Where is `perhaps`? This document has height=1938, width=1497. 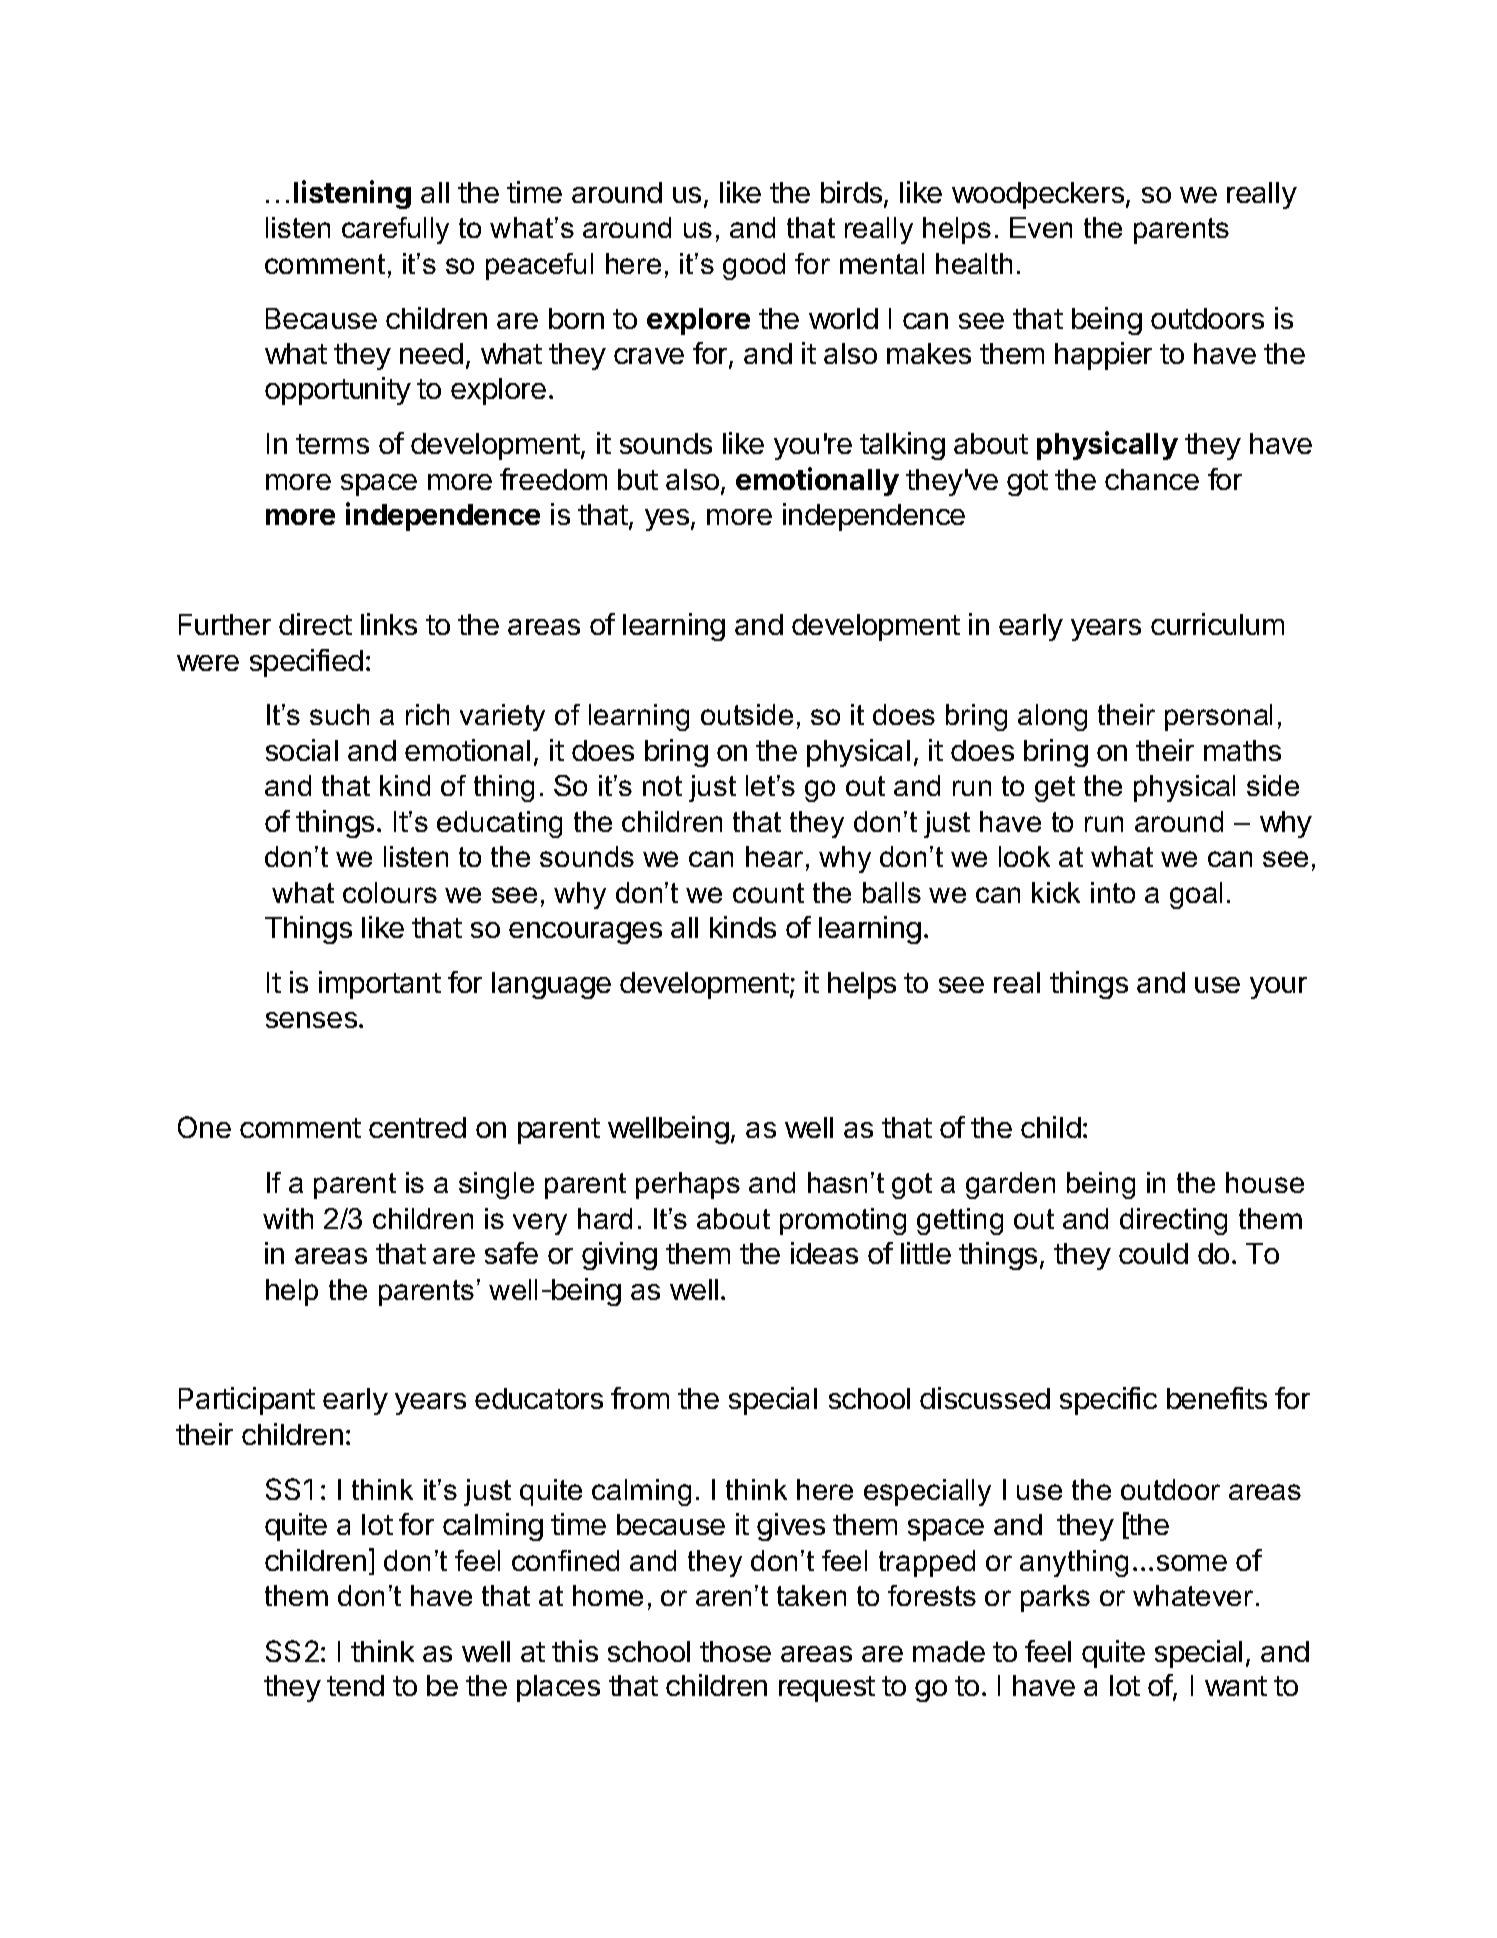
perhaps is located at coordinates (688, 1185).
